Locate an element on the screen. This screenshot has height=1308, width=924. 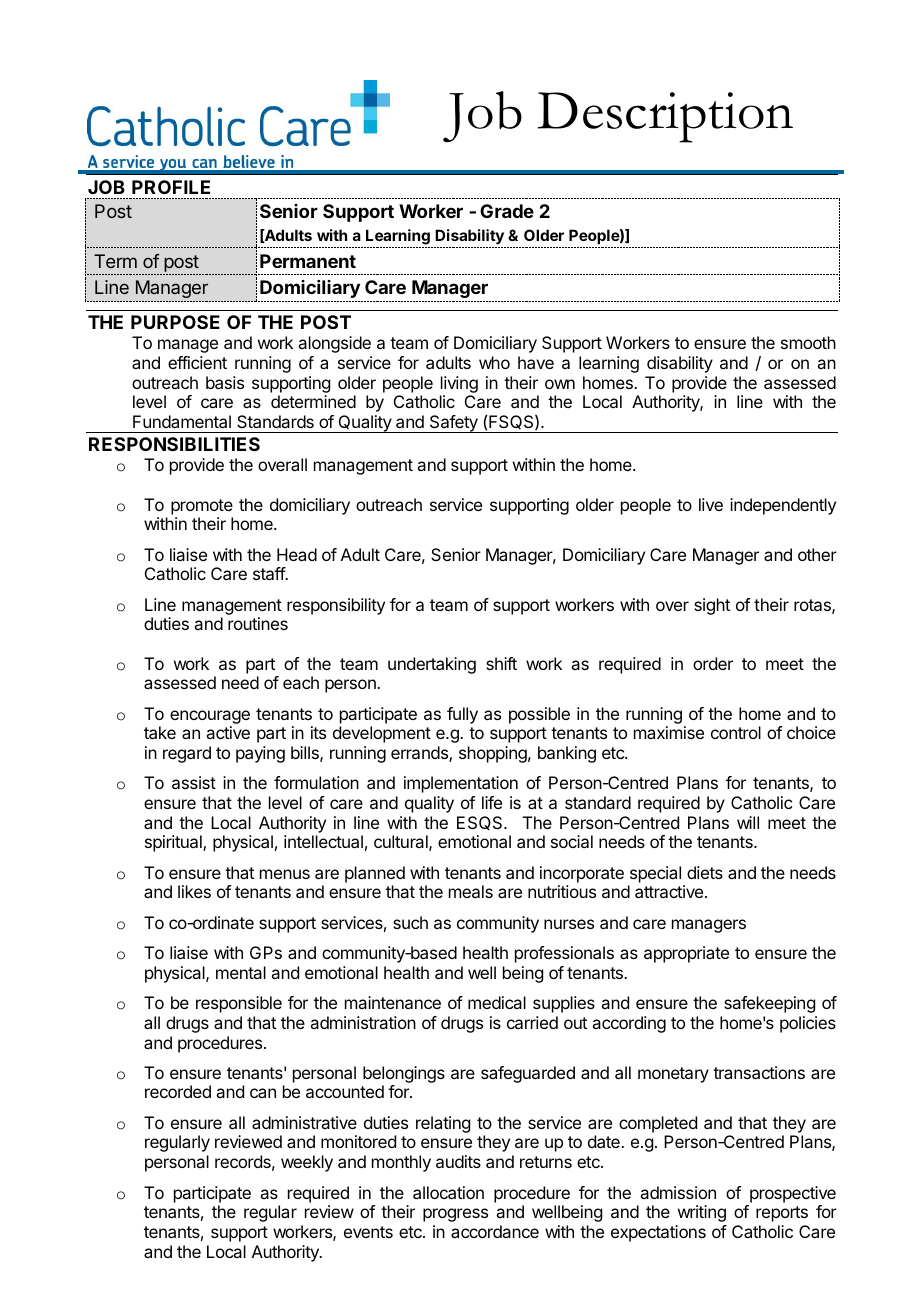
Description is located at coordinates (665, 117).
